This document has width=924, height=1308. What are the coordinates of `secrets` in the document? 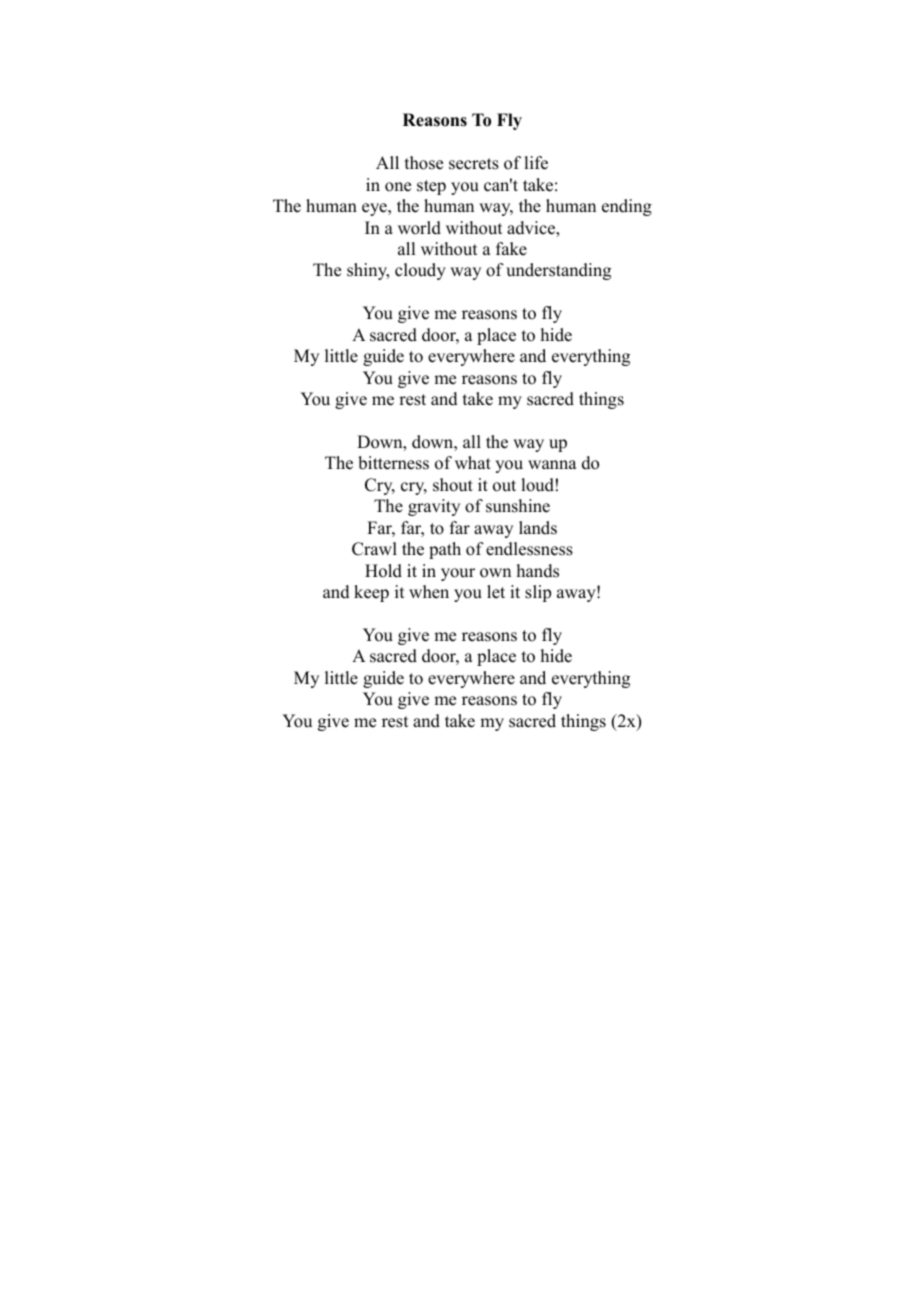 It's located at (474, 164).
